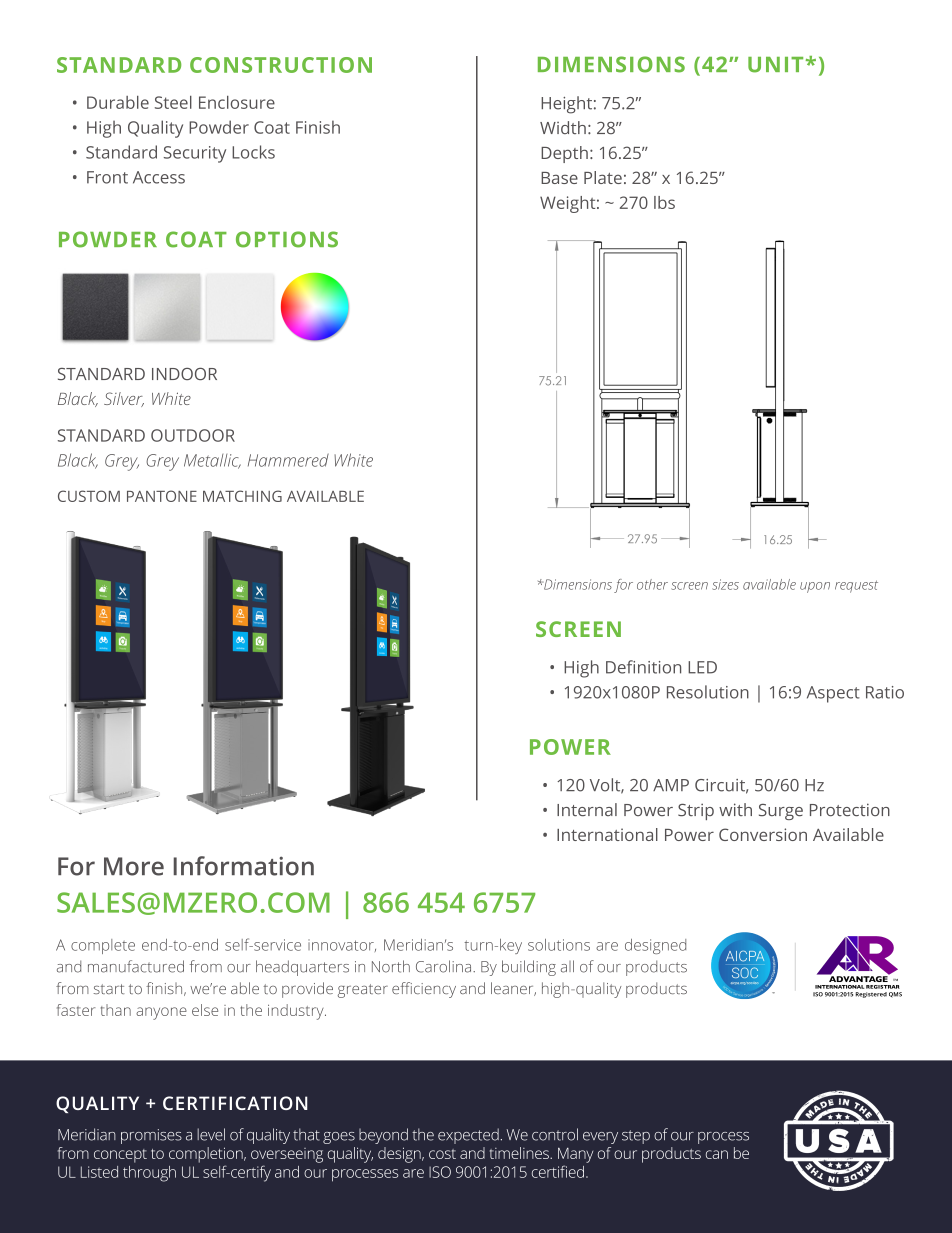 This document has height=1233, width=952. I want to click on Width, so click(563, 127).
